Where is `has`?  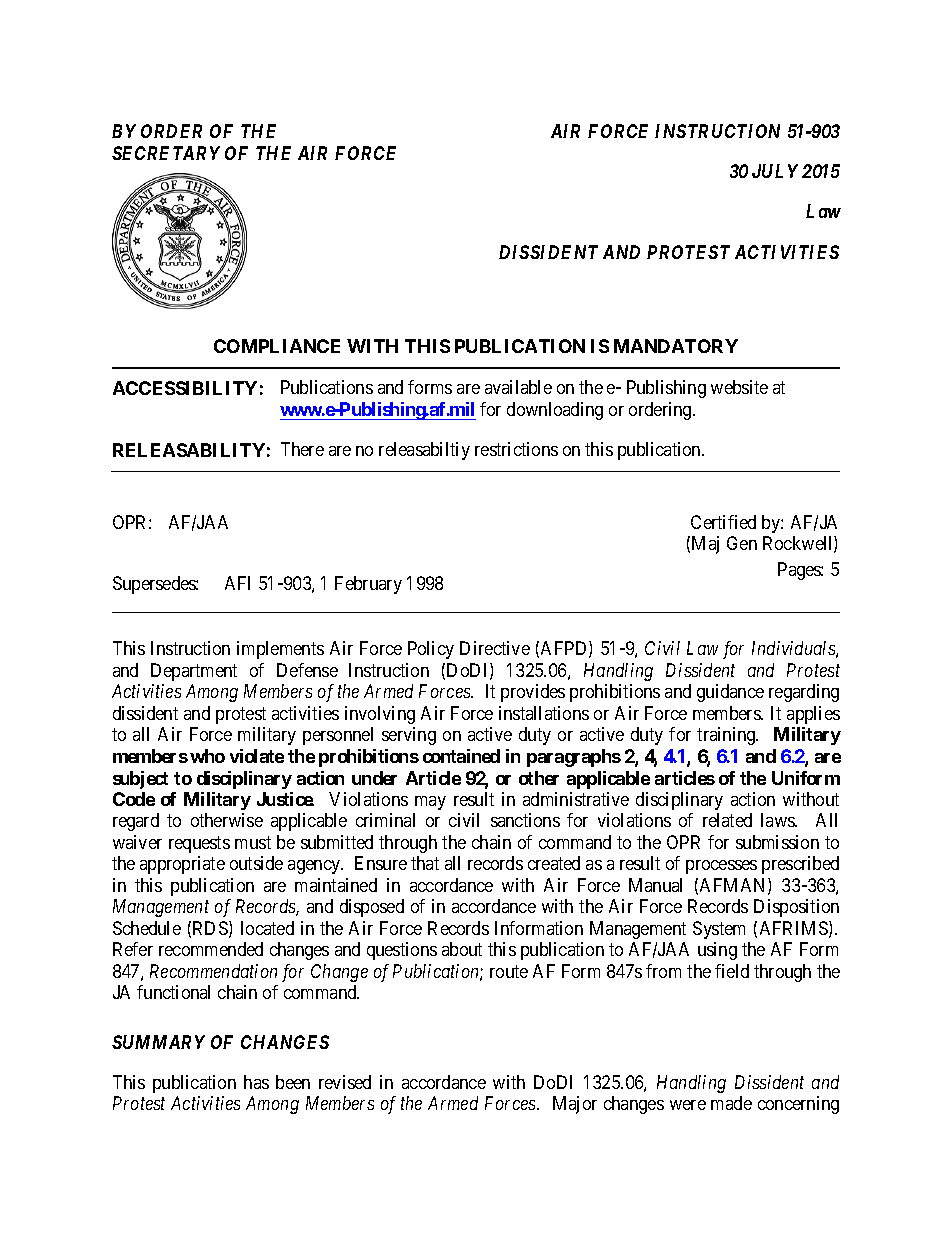
has is located at coordinates (256, 1082).
